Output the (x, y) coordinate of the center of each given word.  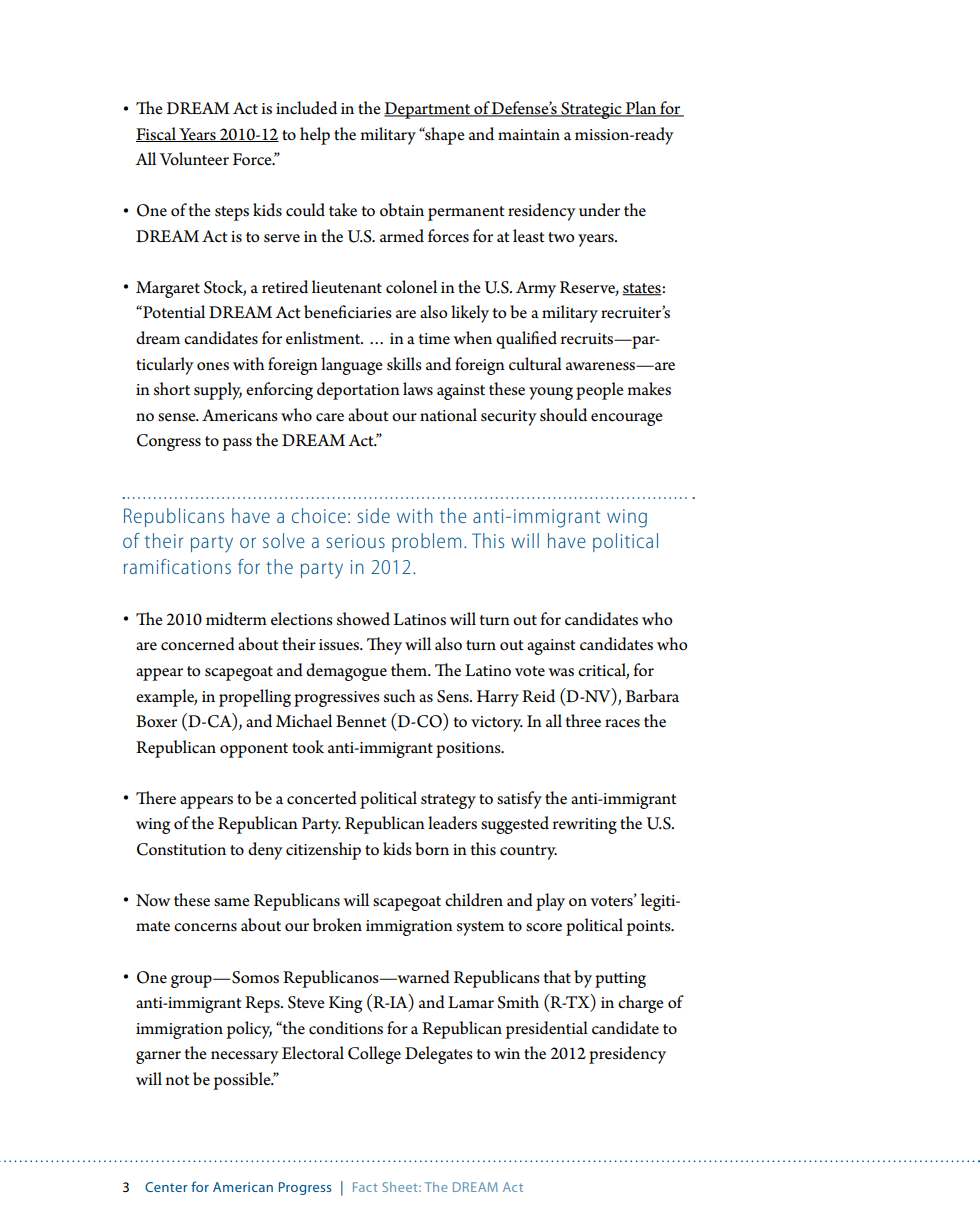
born (432, 849)
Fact (365, 1187)
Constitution (181, 849)
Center (166, 1187)
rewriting (585, 826)
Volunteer (194, 159)
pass (237, 444)
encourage (627, 419)
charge (641, 1004)
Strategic (591, 110)
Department (428, 110)
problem (426, 542)
